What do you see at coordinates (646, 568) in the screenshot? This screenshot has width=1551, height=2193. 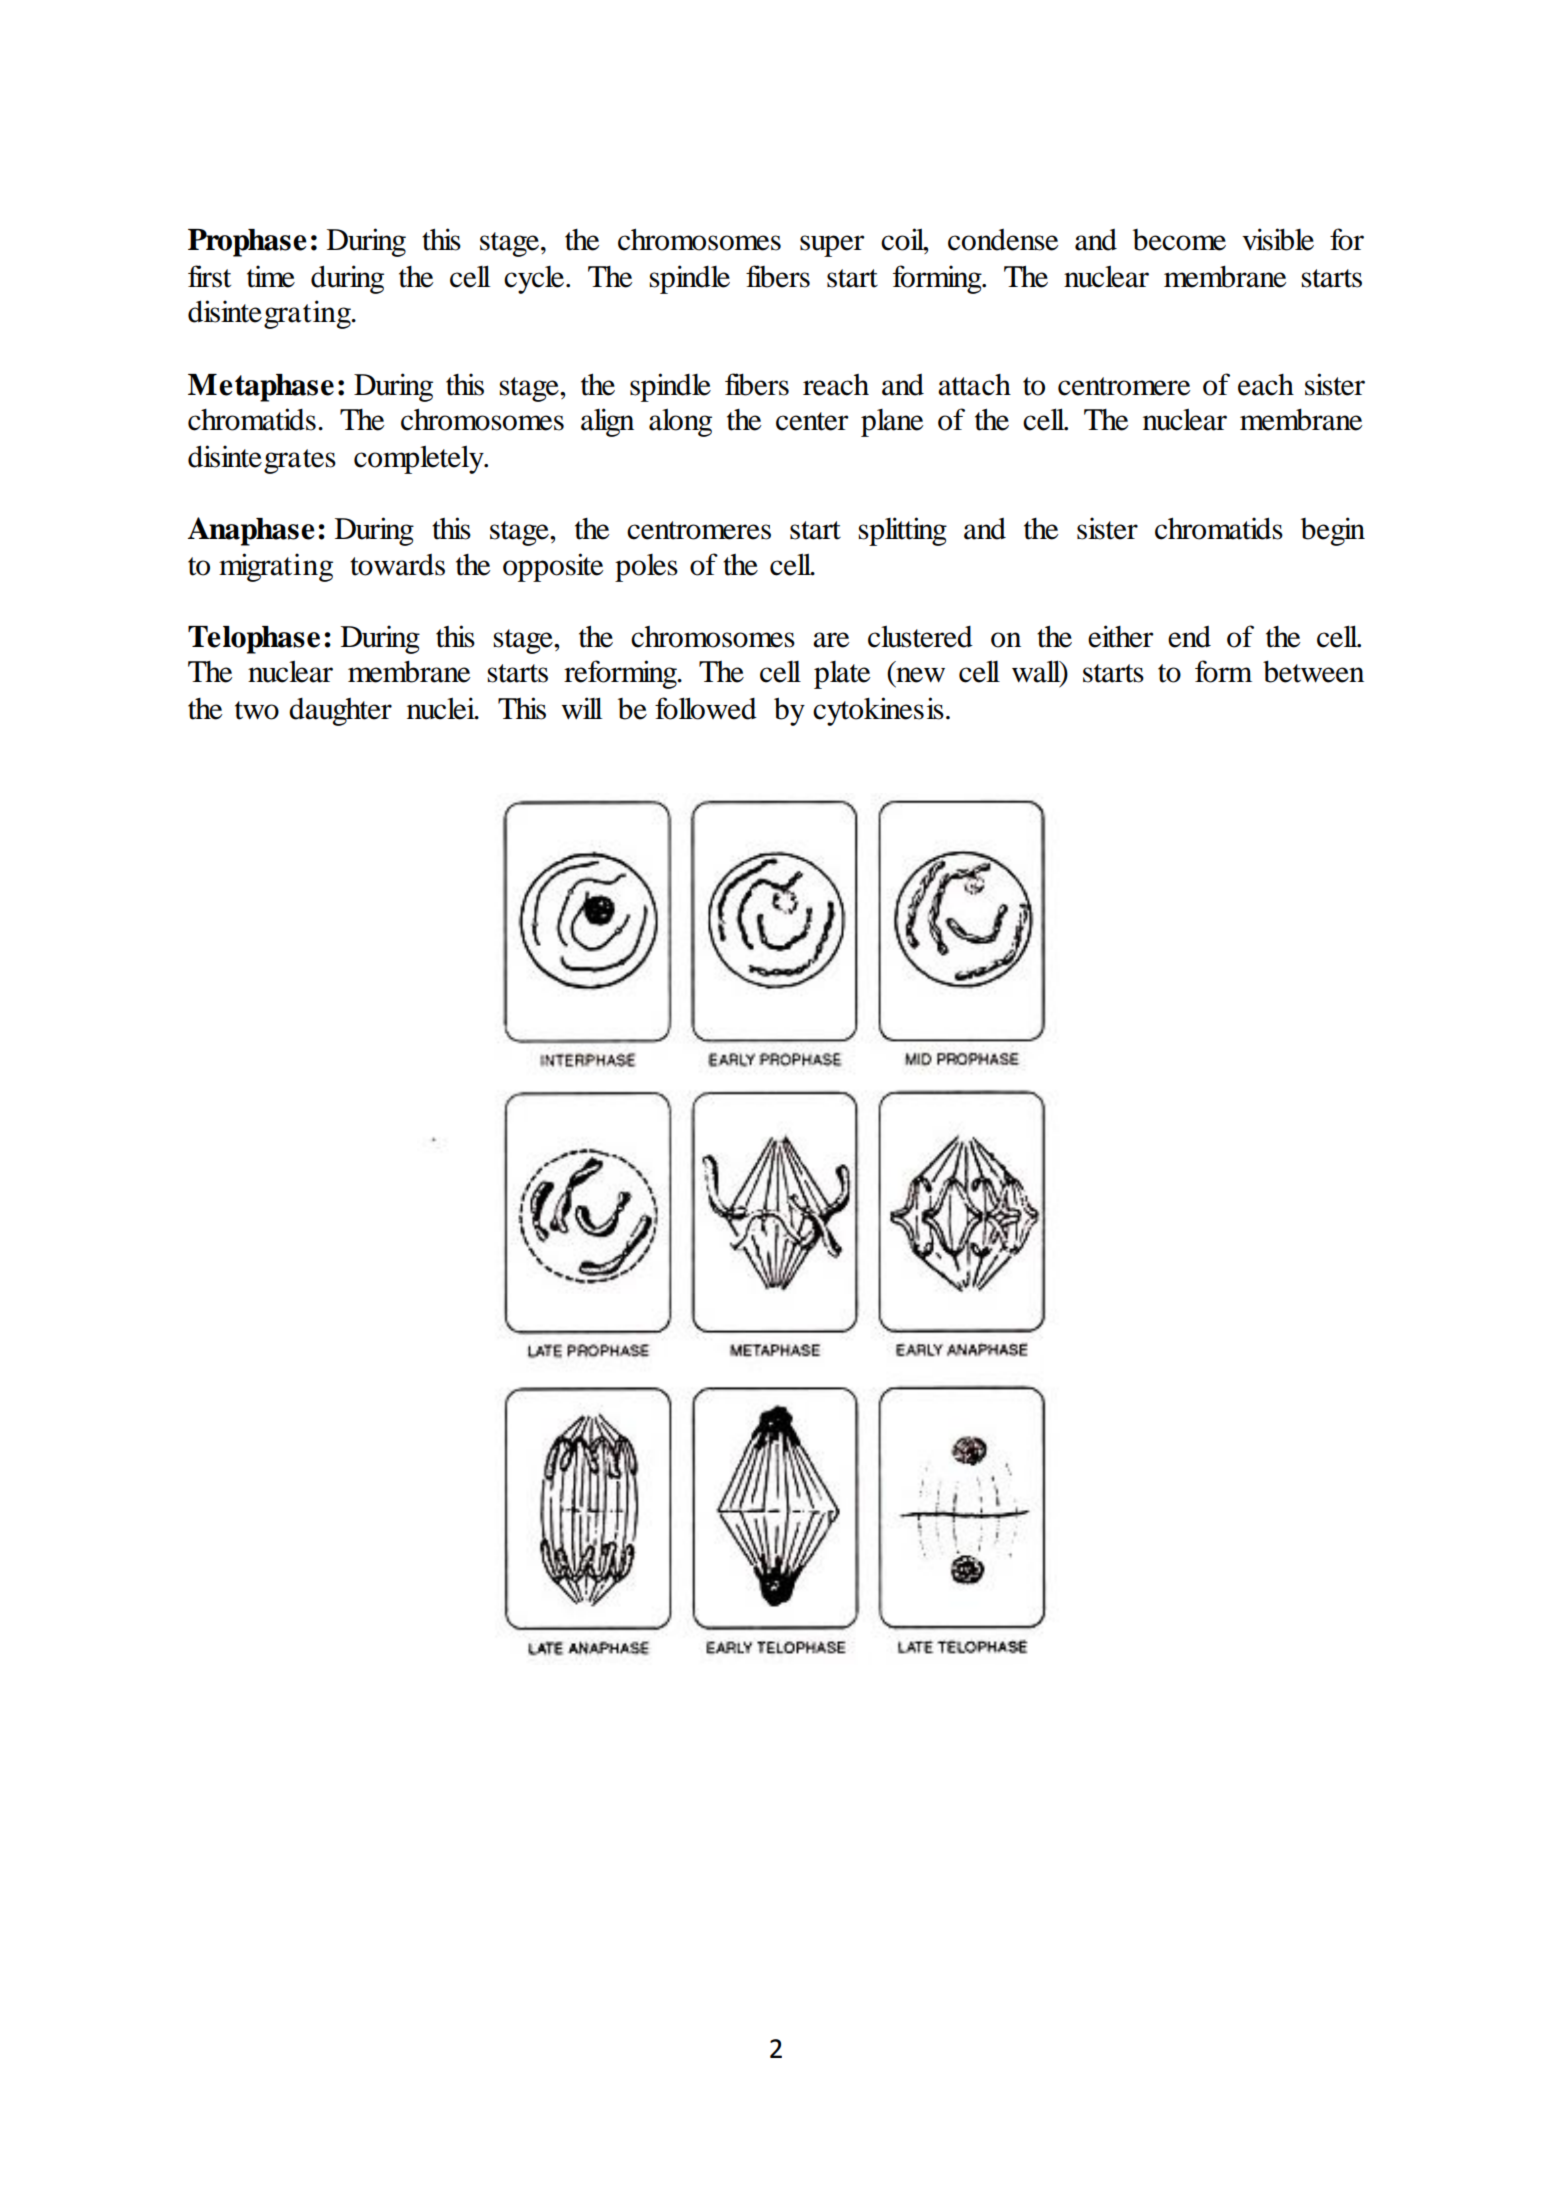 I see `poles` at bounding box center [646, 568].
